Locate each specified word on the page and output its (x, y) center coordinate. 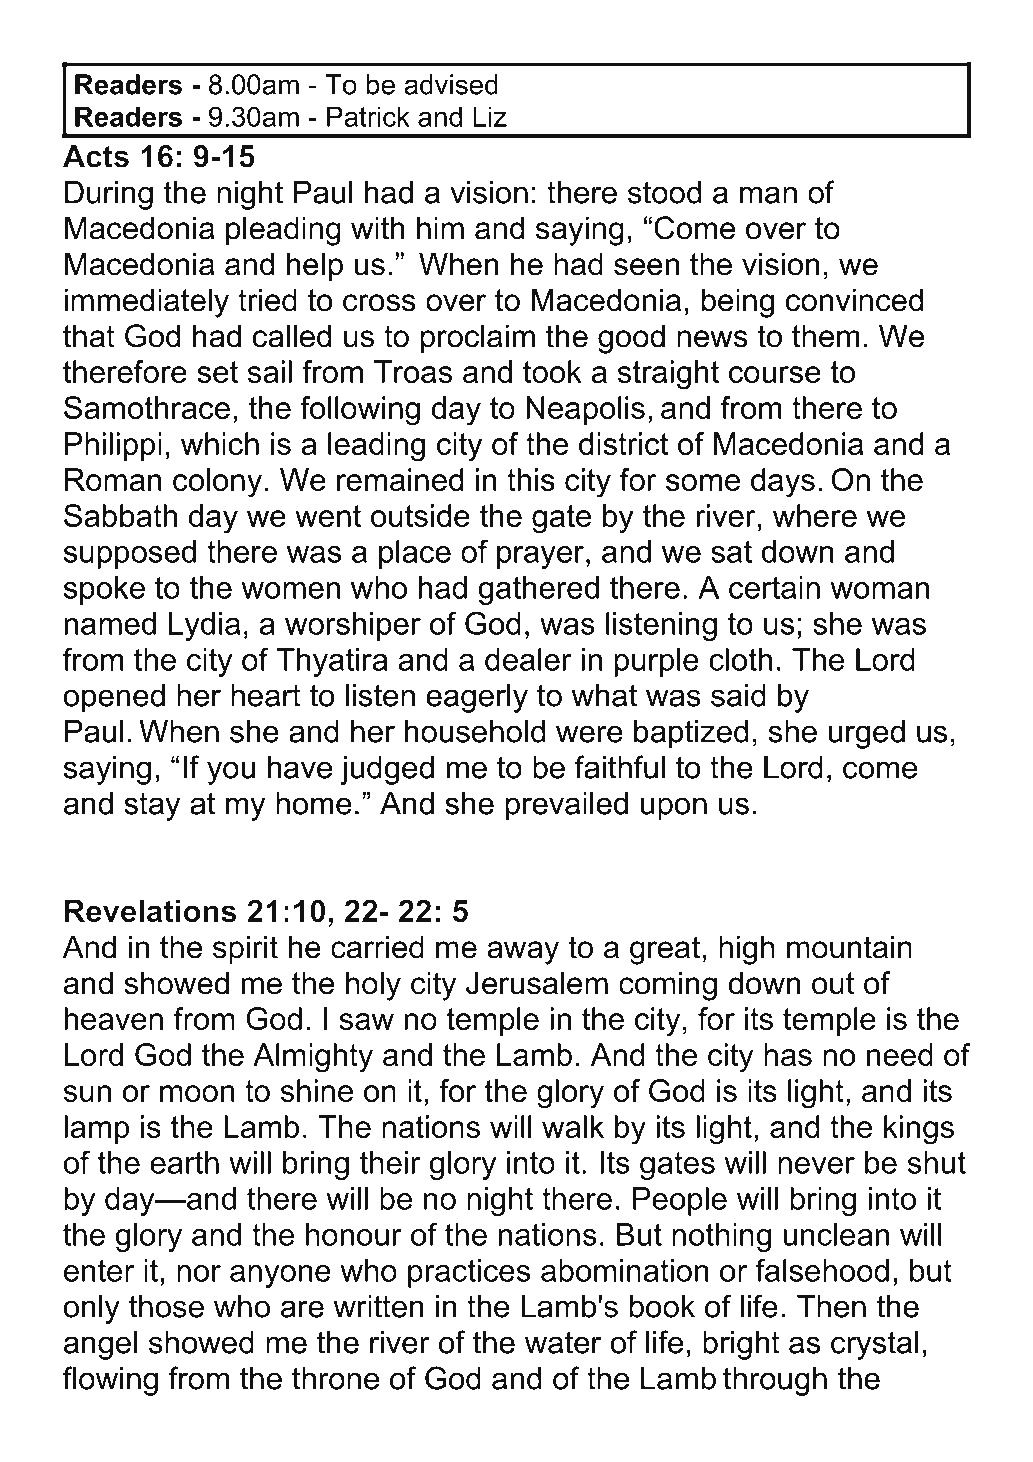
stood (664, 192)
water (563, 1342)
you (231, 773)
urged (867, 734)
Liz (490, 116)
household (475, 731)
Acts (96, 156)
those (166, 1306)
